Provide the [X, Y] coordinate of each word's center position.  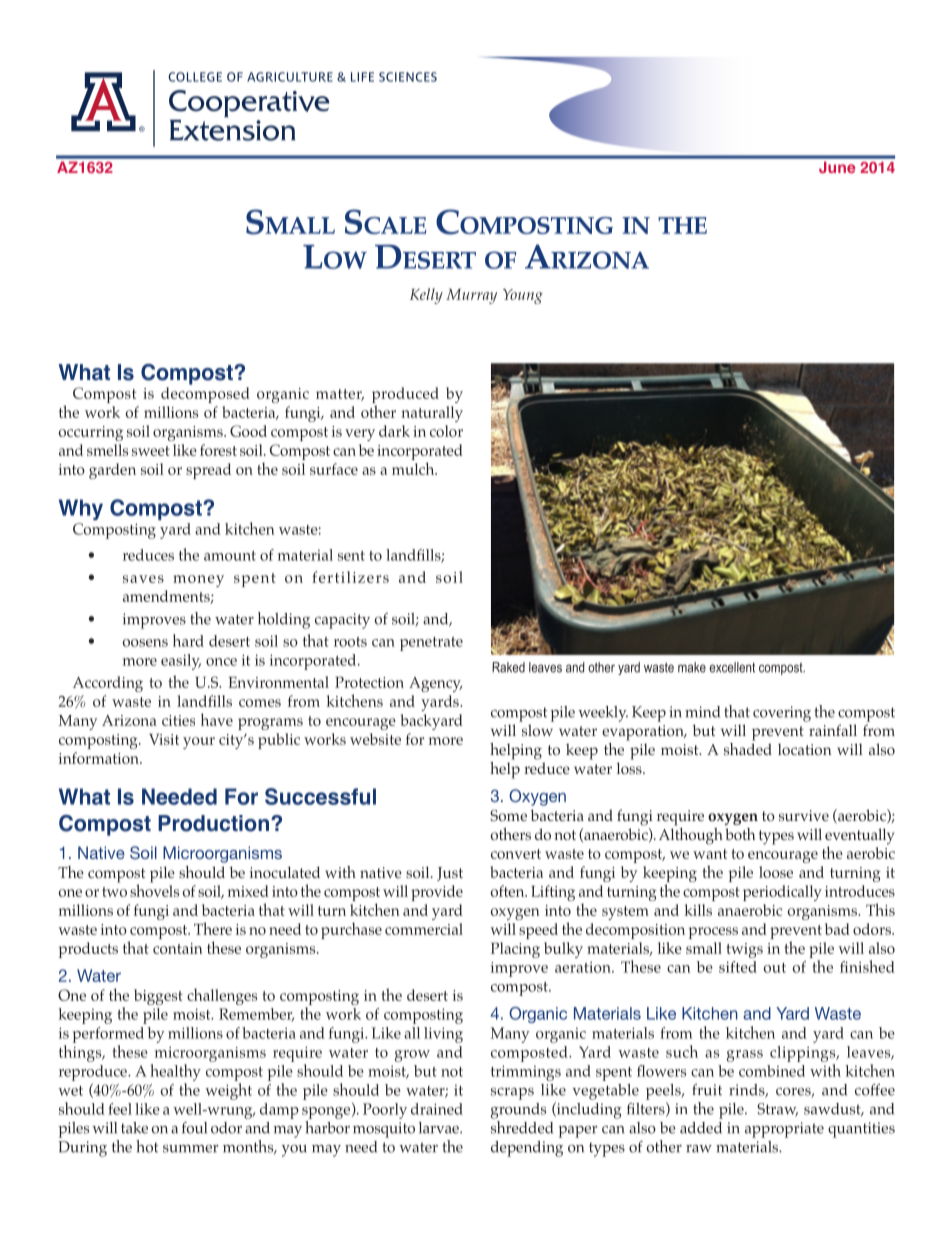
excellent [732, 667]
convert [516, 854]
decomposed [205, 395]
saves [143, 579]
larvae [440, 1128]
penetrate [431, 644]
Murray [471, 296]
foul [194, 1128]
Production [213, 823]
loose [776, 872]
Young [523, 296]
